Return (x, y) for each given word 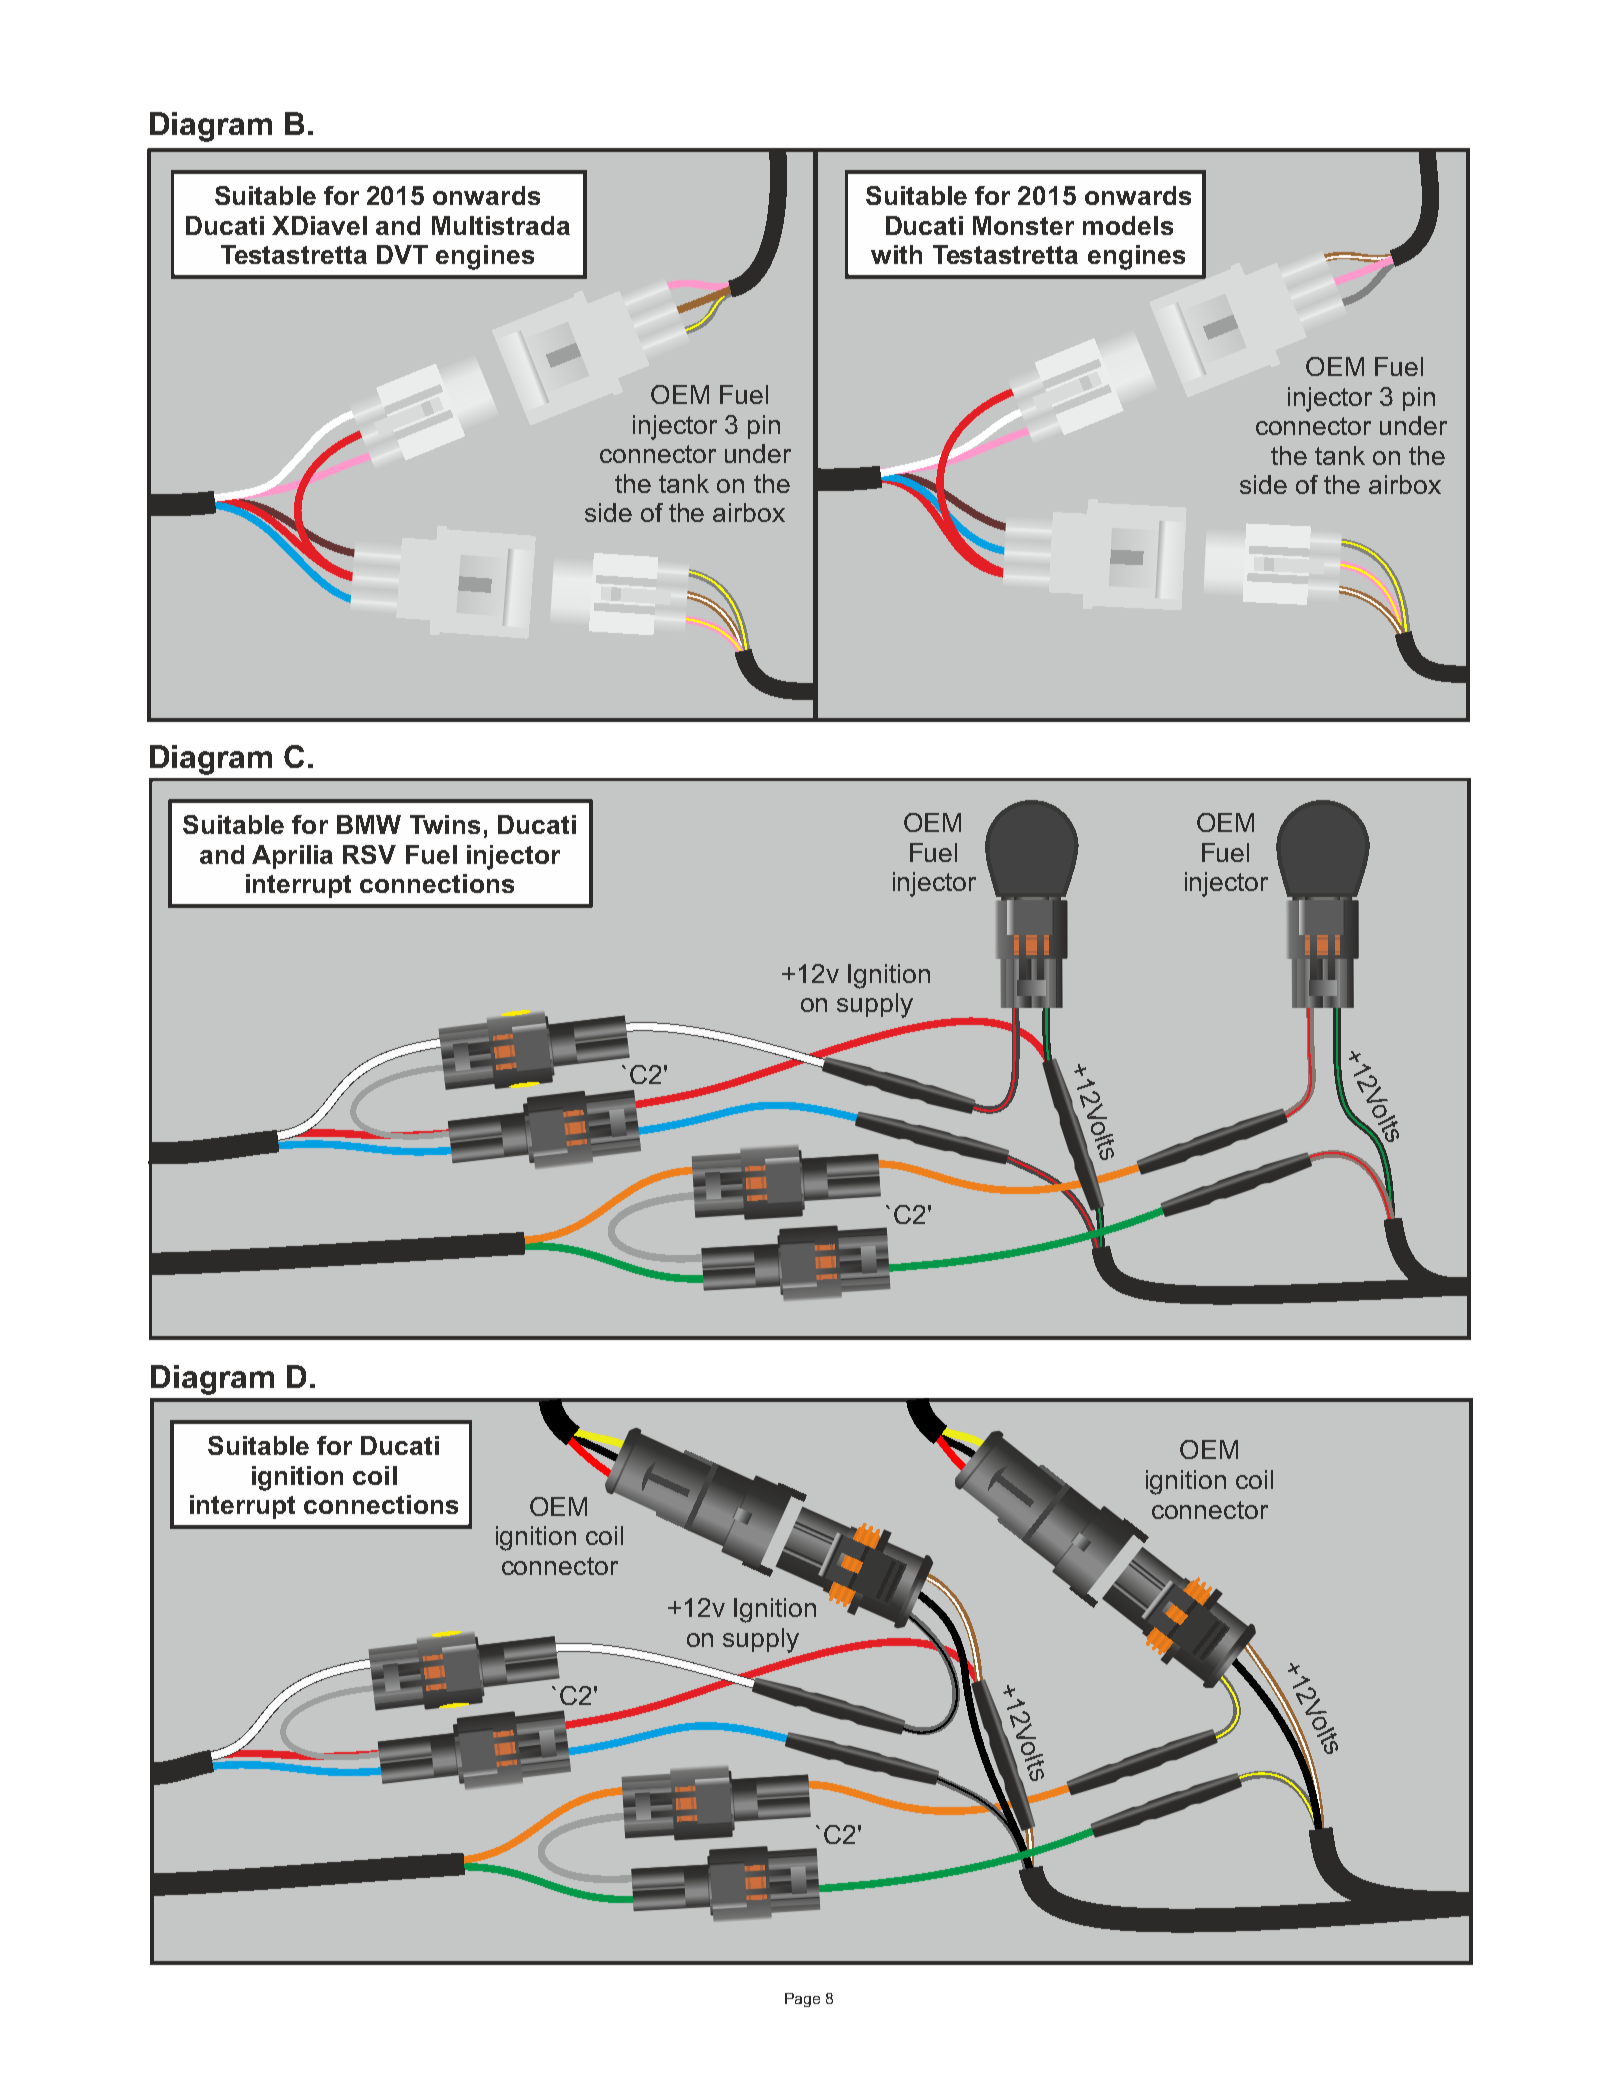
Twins (445, 824)
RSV (369, 854)
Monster (1023, 225)
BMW (369, 824)
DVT (402, 254)
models (1128, 225)
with (896, 254)
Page (802, 2000)
